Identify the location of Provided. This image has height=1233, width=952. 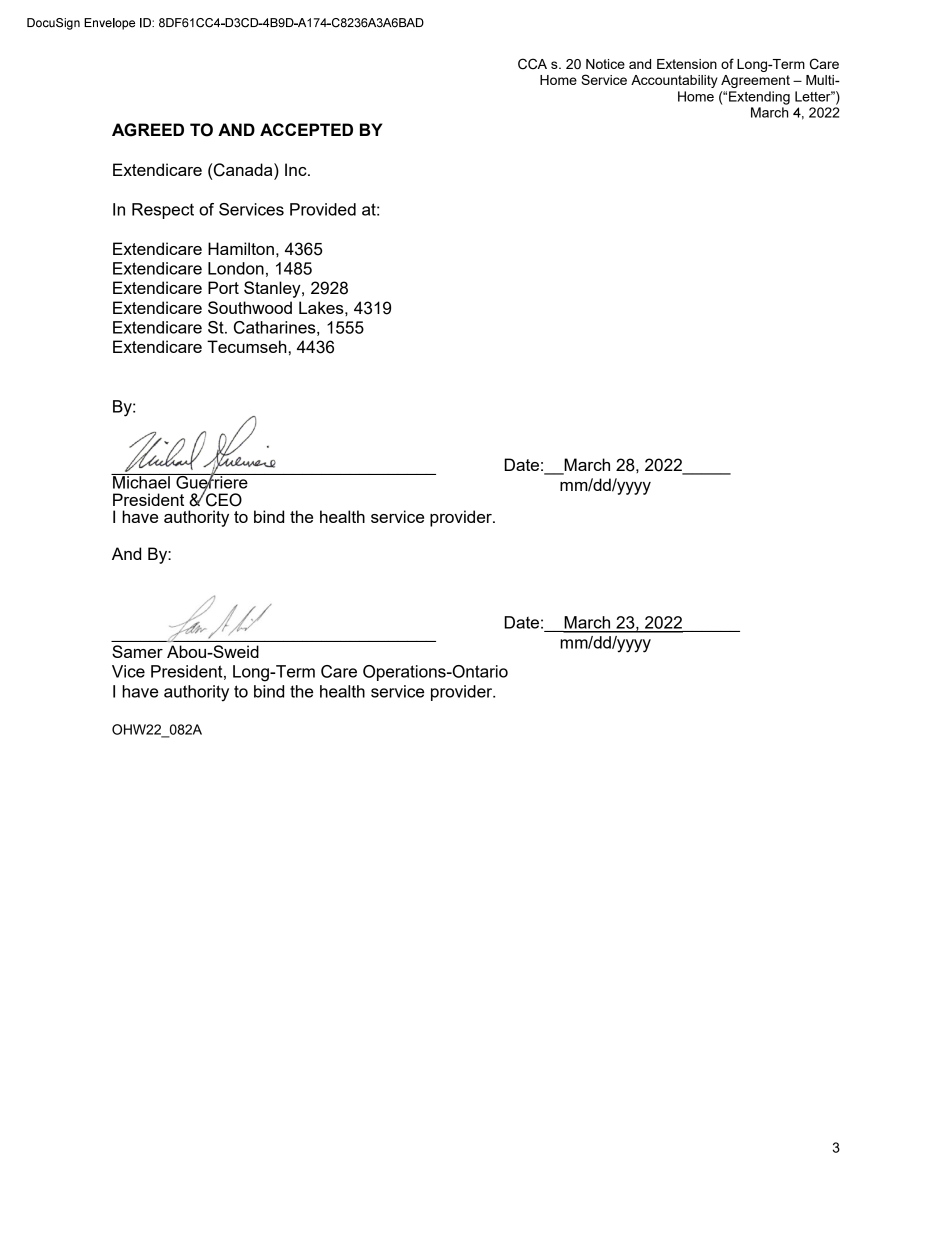
(323, 209).
